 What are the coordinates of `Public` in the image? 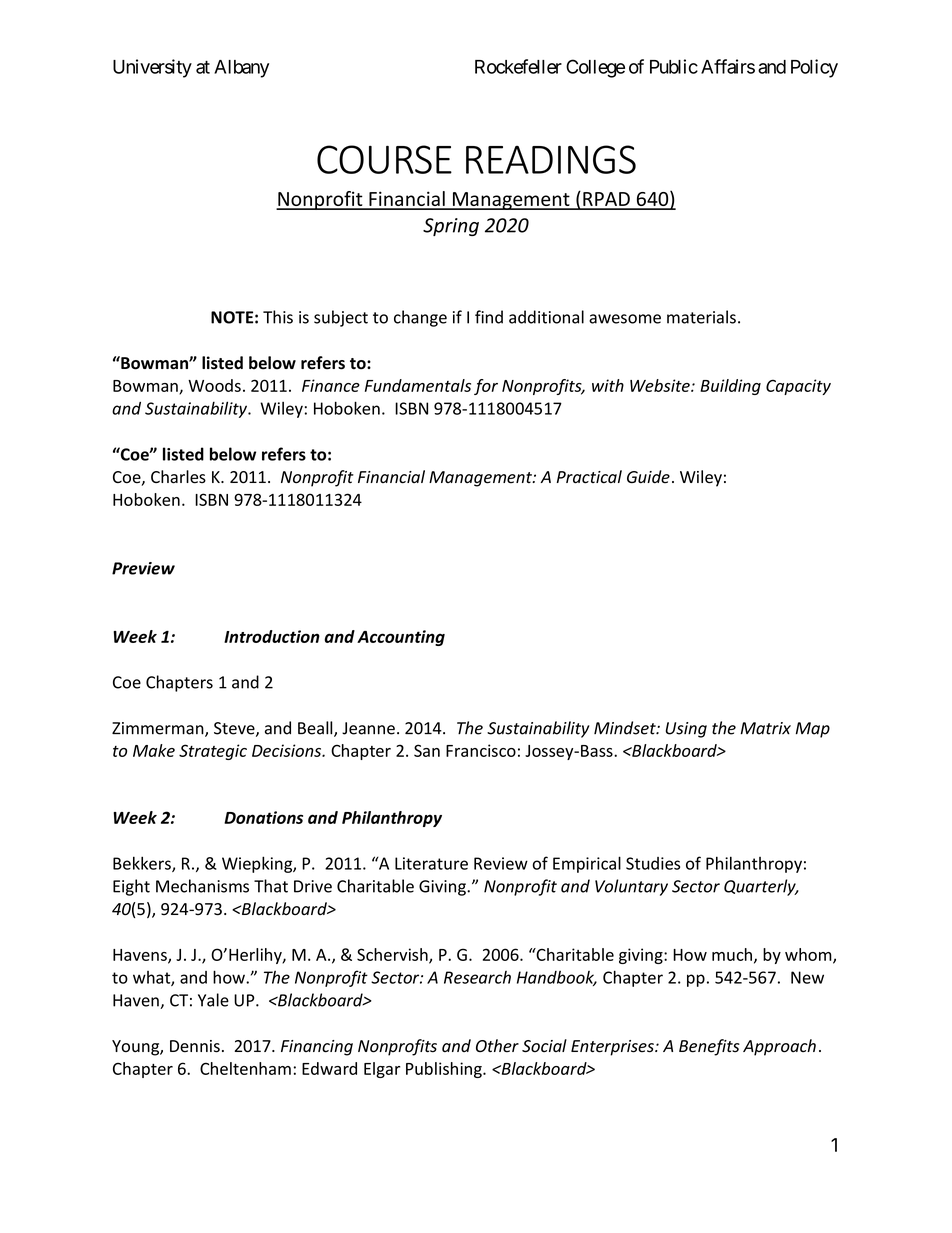 It's located at (674, 66).
